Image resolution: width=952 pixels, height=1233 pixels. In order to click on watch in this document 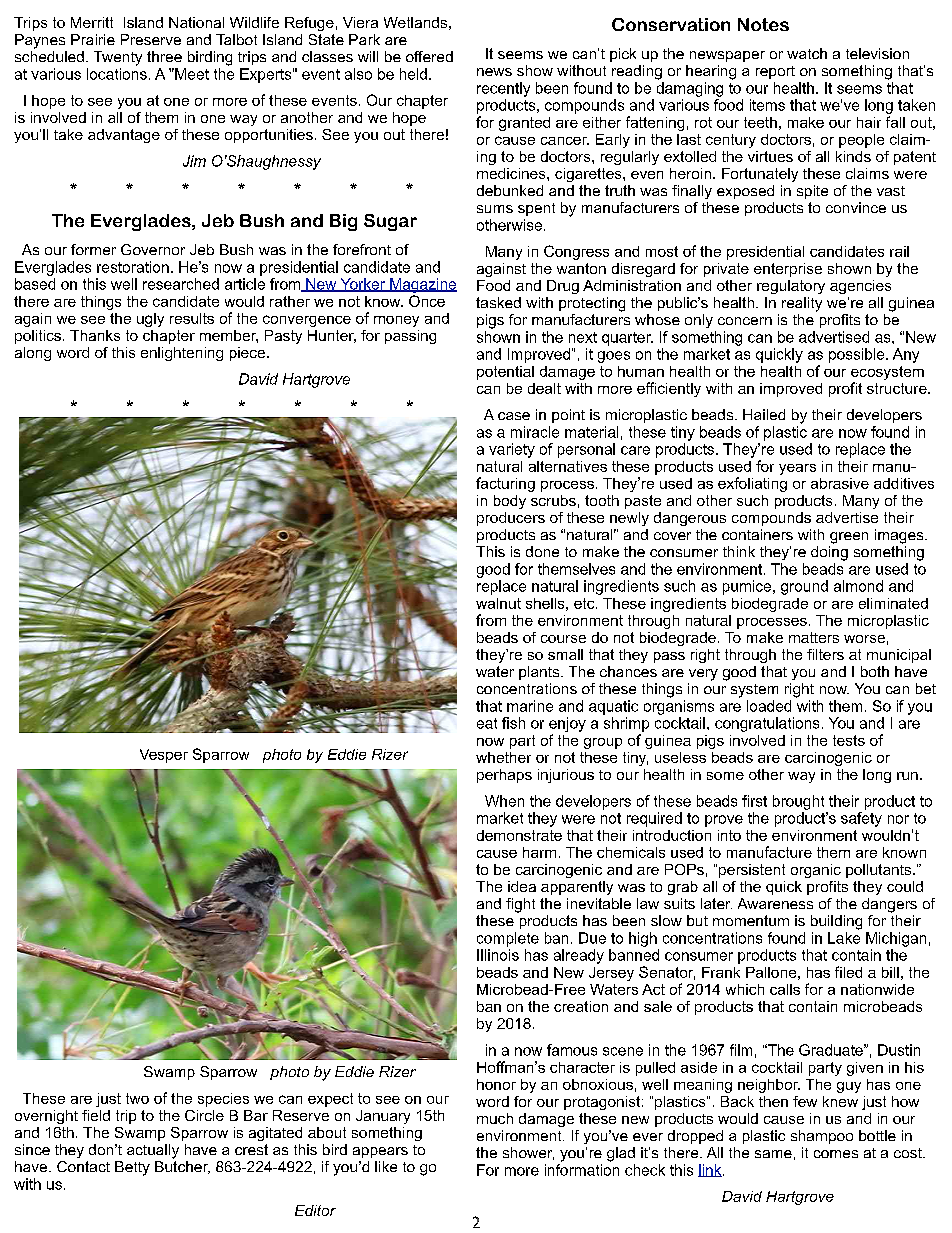, I will do `click(807, 53)`.
